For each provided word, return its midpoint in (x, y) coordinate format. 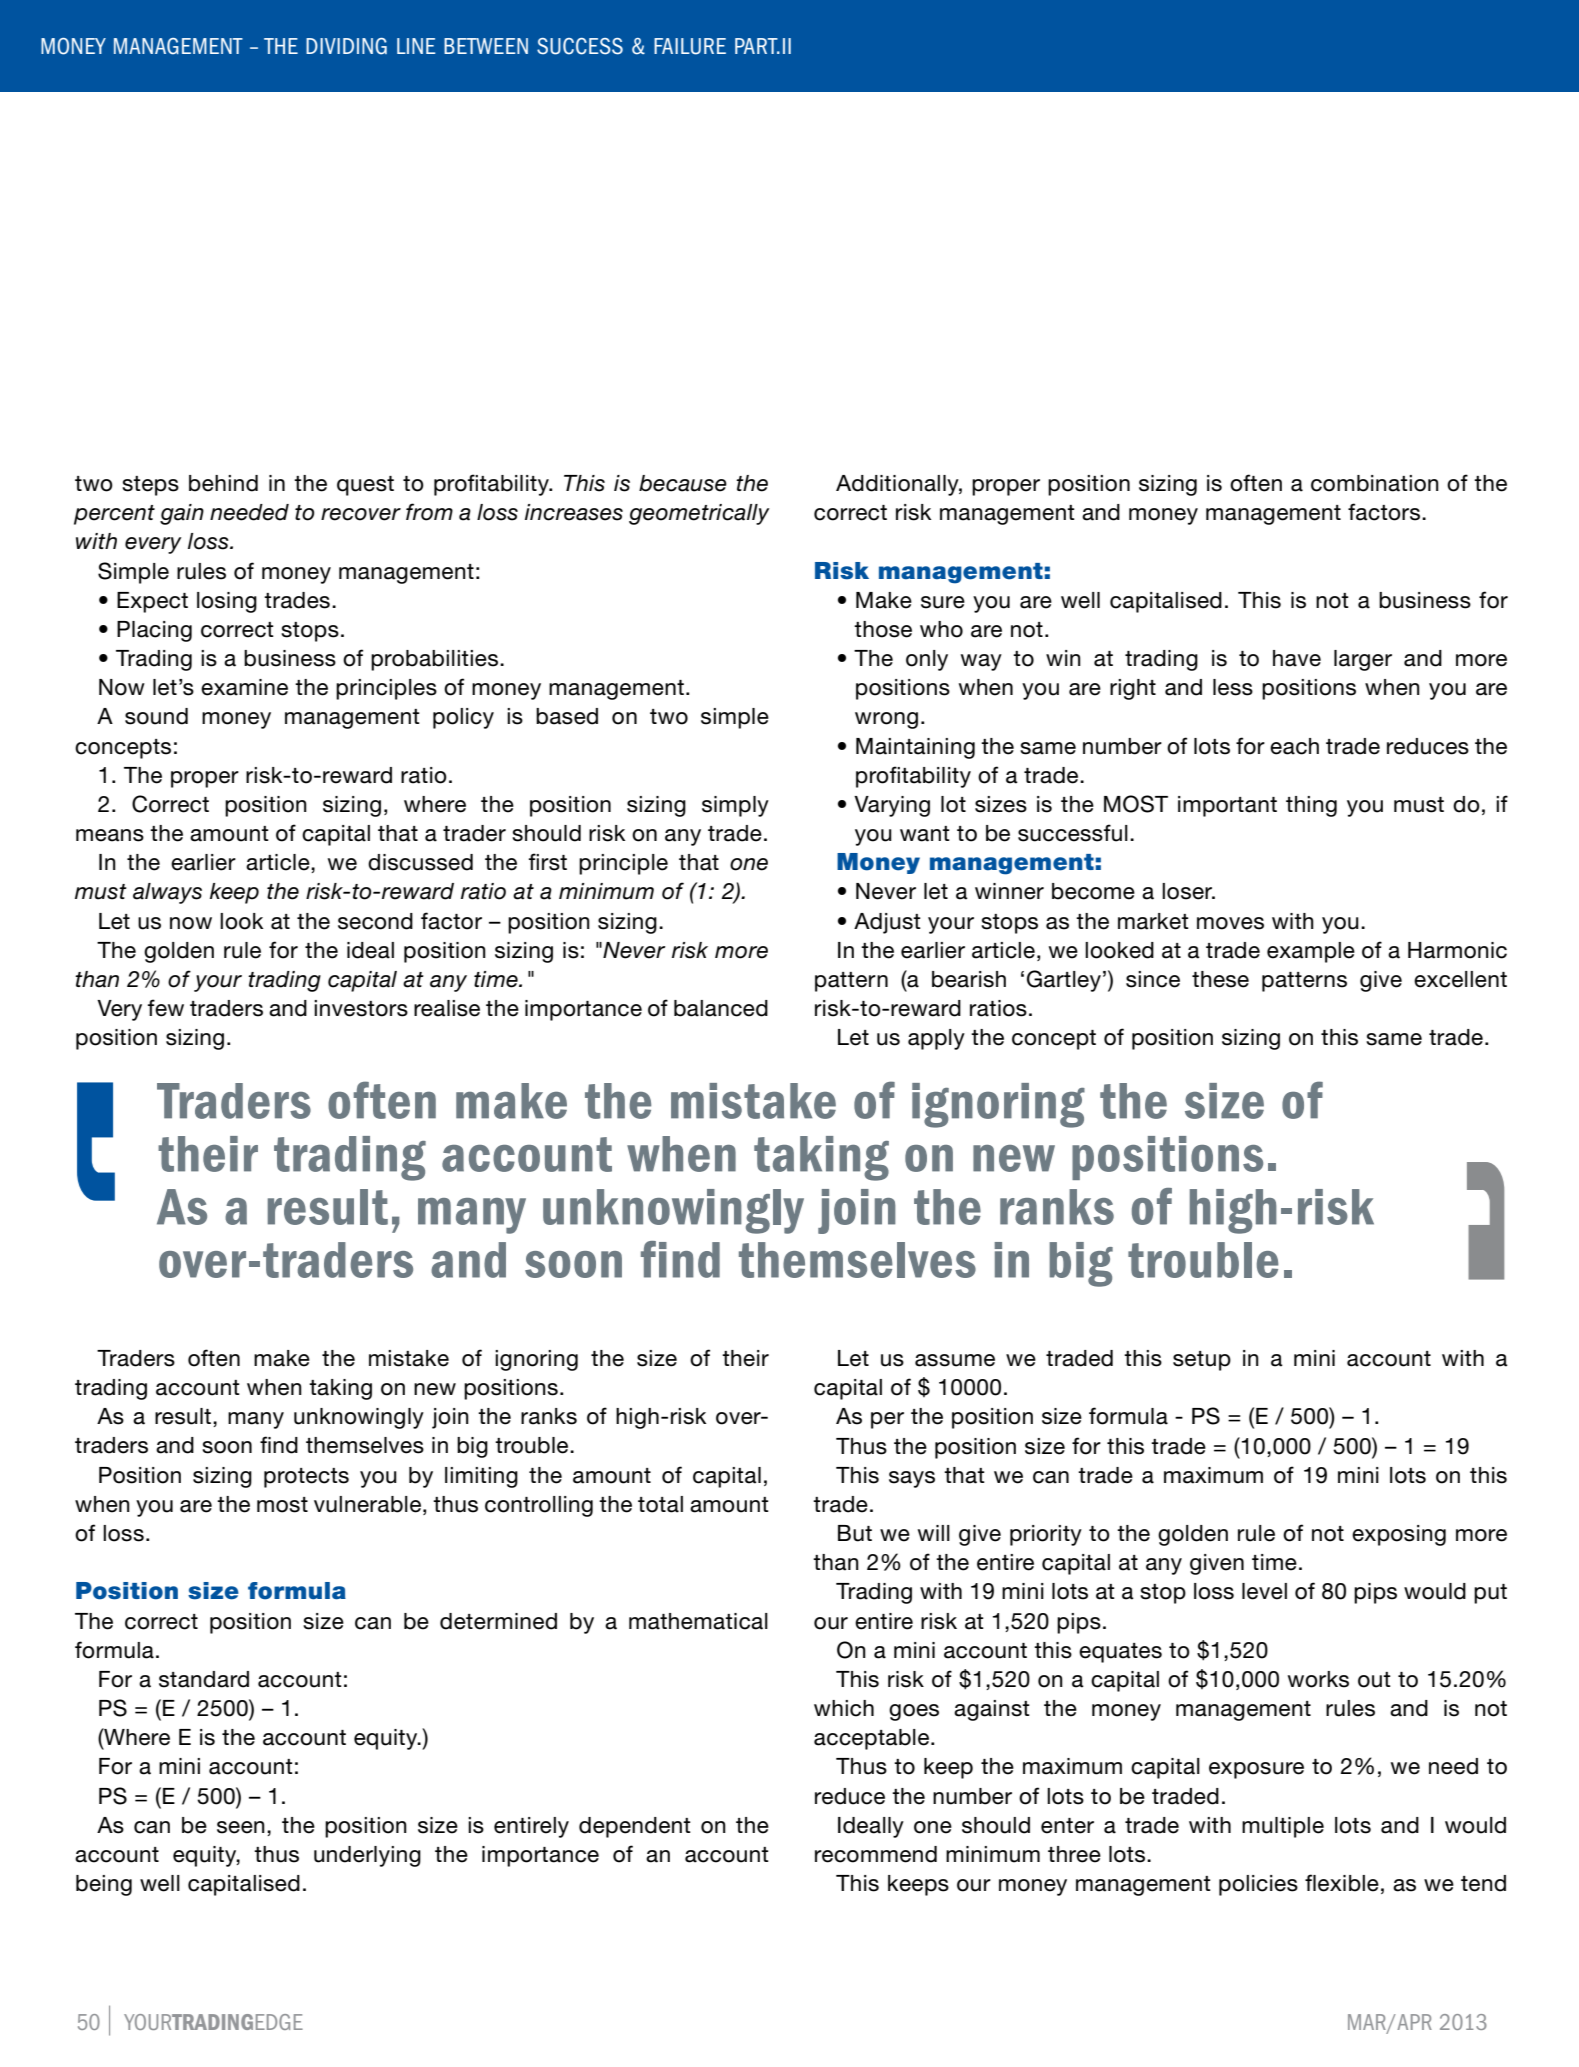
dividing (346, 46)
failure (690, 46)
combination (1375, 483)
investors (361, 1008)
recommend (876, 1854)
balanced (721, 1008)
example (1311, 952)
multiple (1283, 1827)
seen (241, 1827)
